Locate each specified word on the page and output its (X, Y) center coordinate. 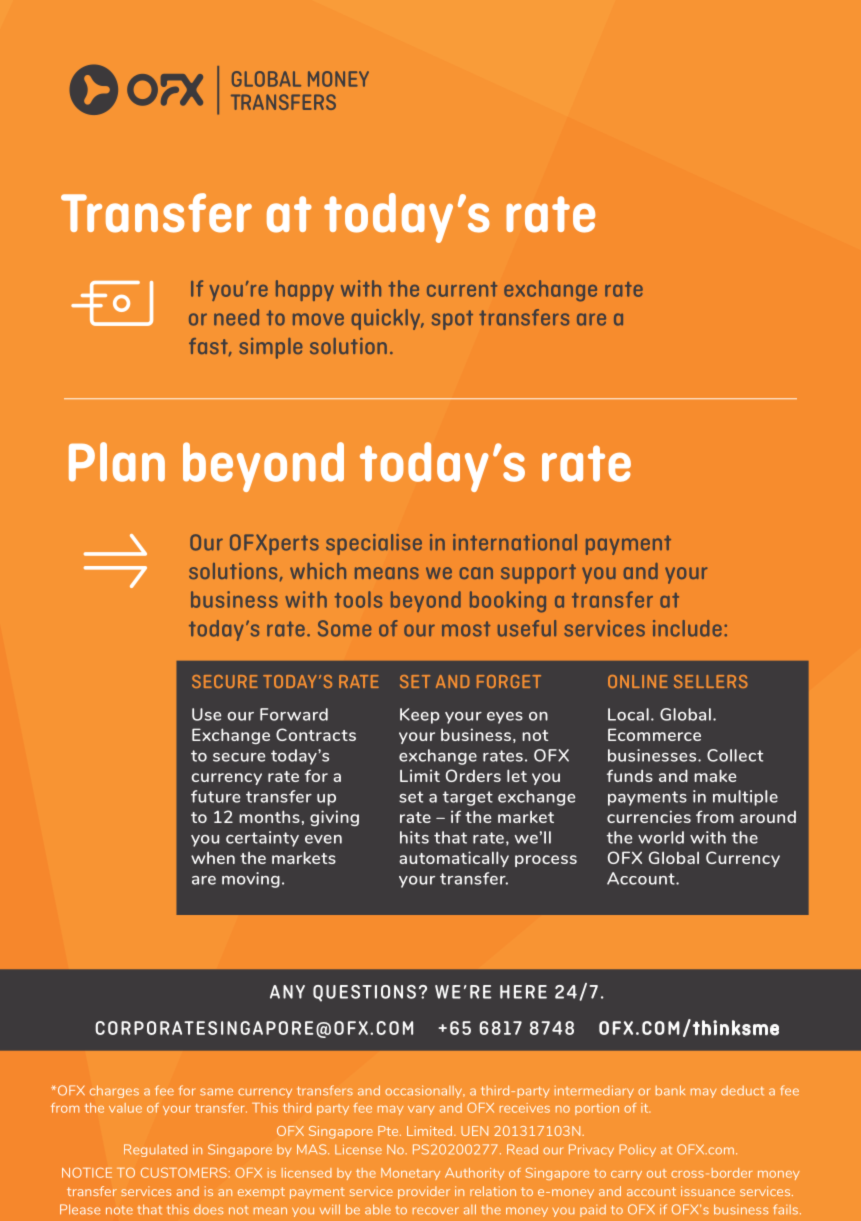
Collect (735, 755)
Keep (420, 716)
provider (424, 1192)
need (236, 317)
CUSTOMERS (185, 1172)
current (462, 289)
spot (452, 320)
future (215, 796)
